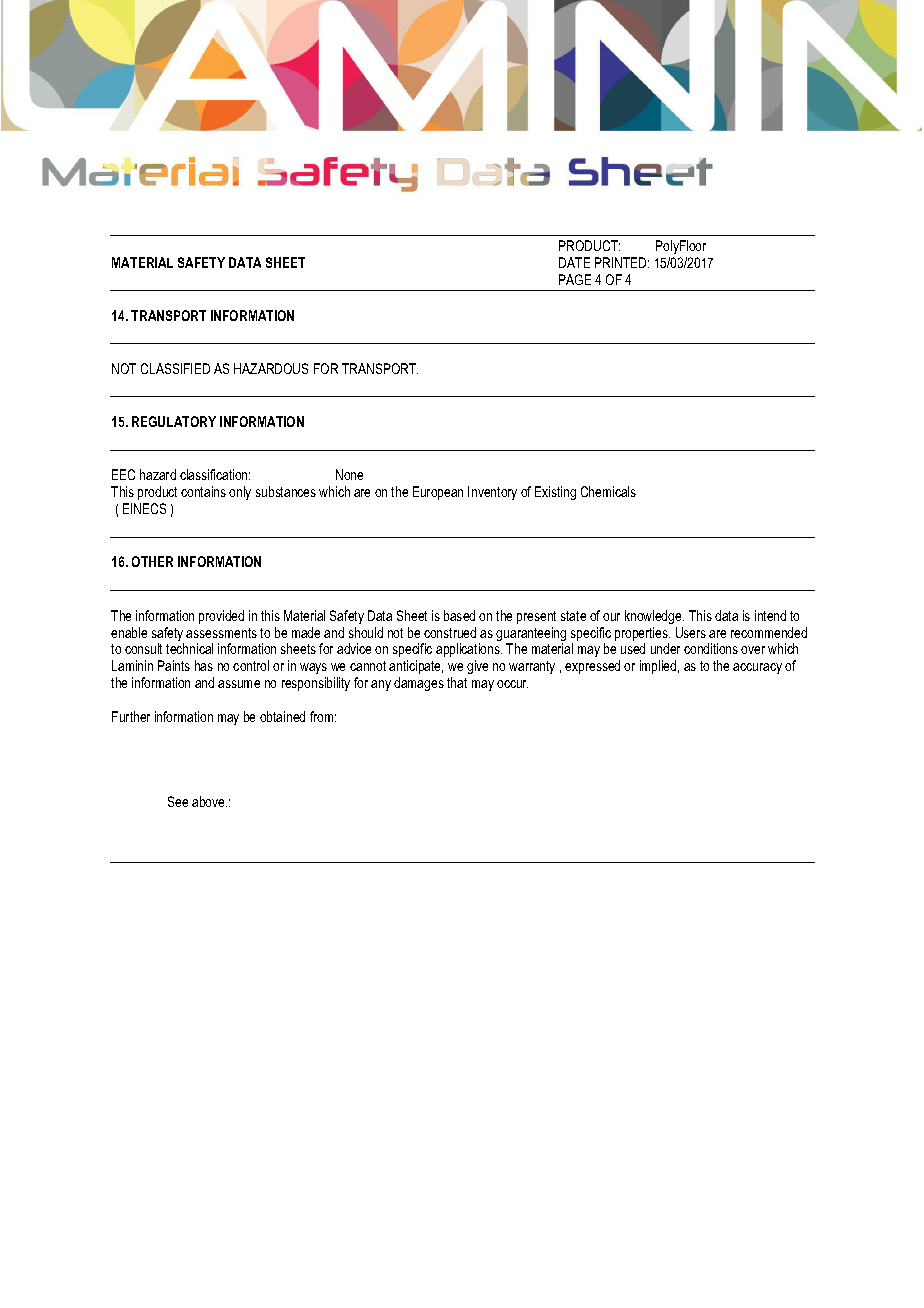 This screenshot has height=1308, width=924. What do you see at coordinates (282, 716) in the screenshot?
I see `obtained` at bounding box center [282, 716].
